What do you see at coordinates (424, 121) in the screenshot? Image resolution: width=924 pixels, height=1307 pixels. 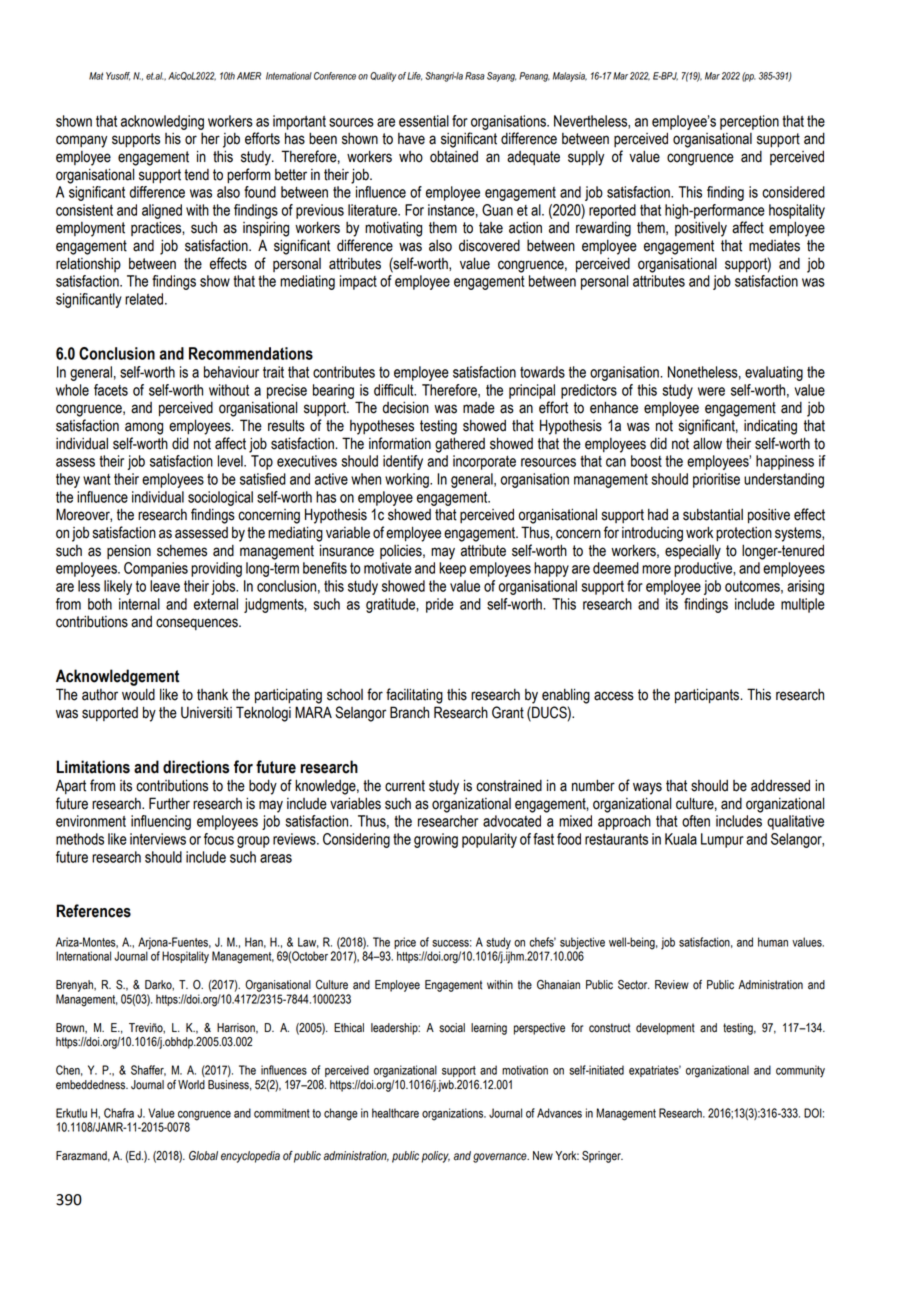 I see `essential` at bounding box center [424, 121].
